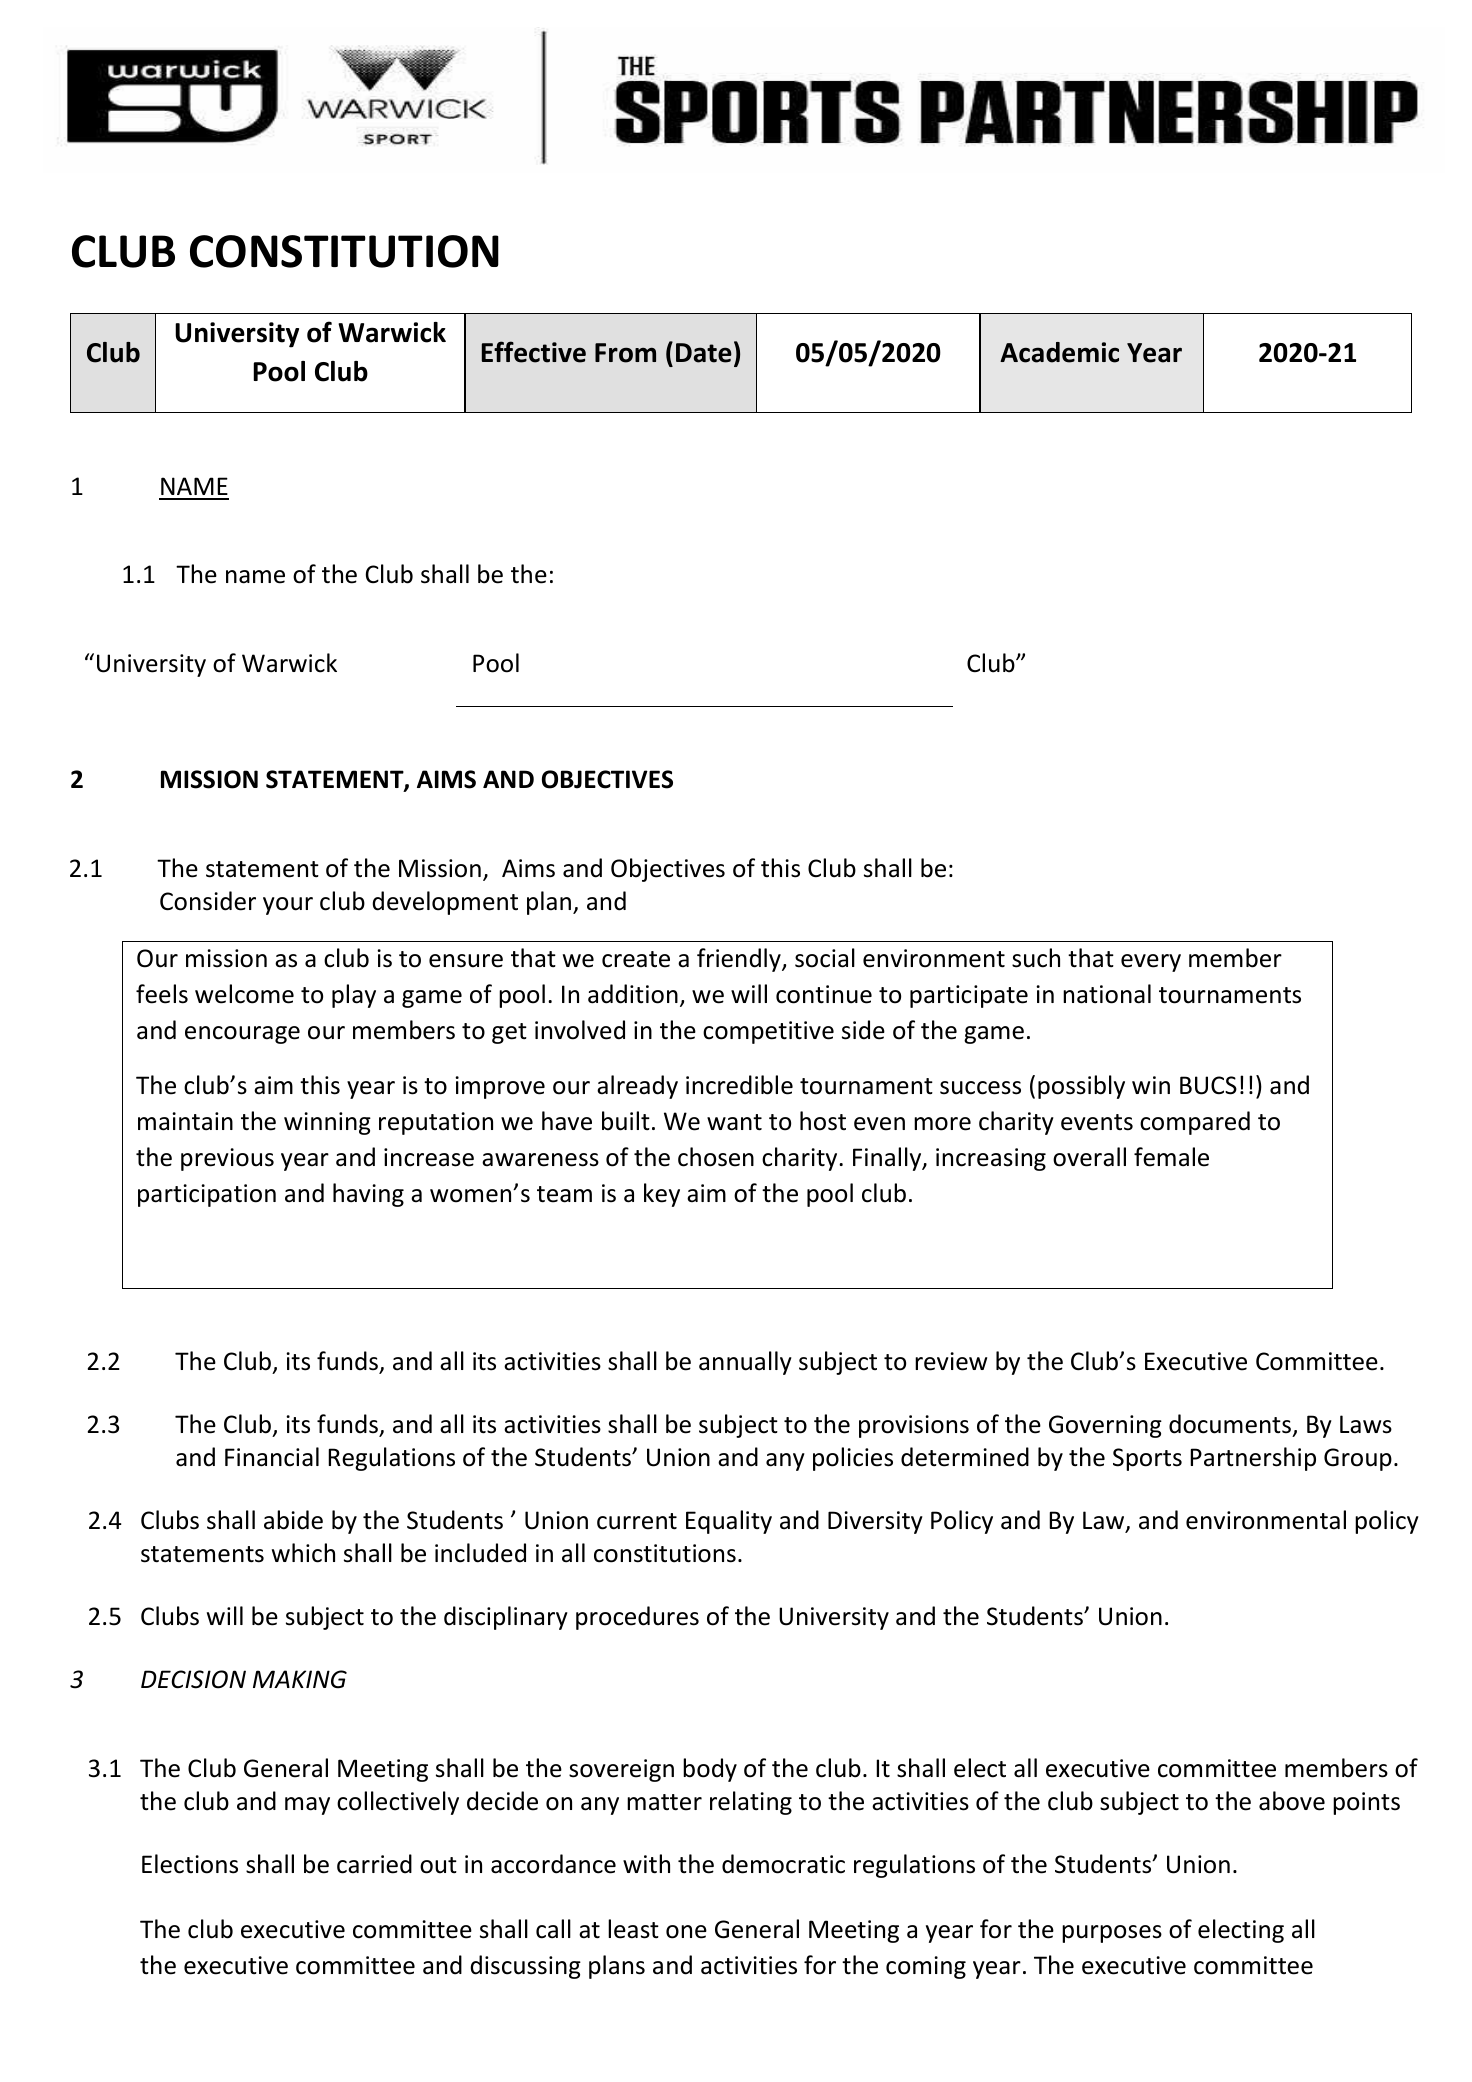 The height and width of the image is (2082, 1472). I want to click on Effective, so click(534, 352).
